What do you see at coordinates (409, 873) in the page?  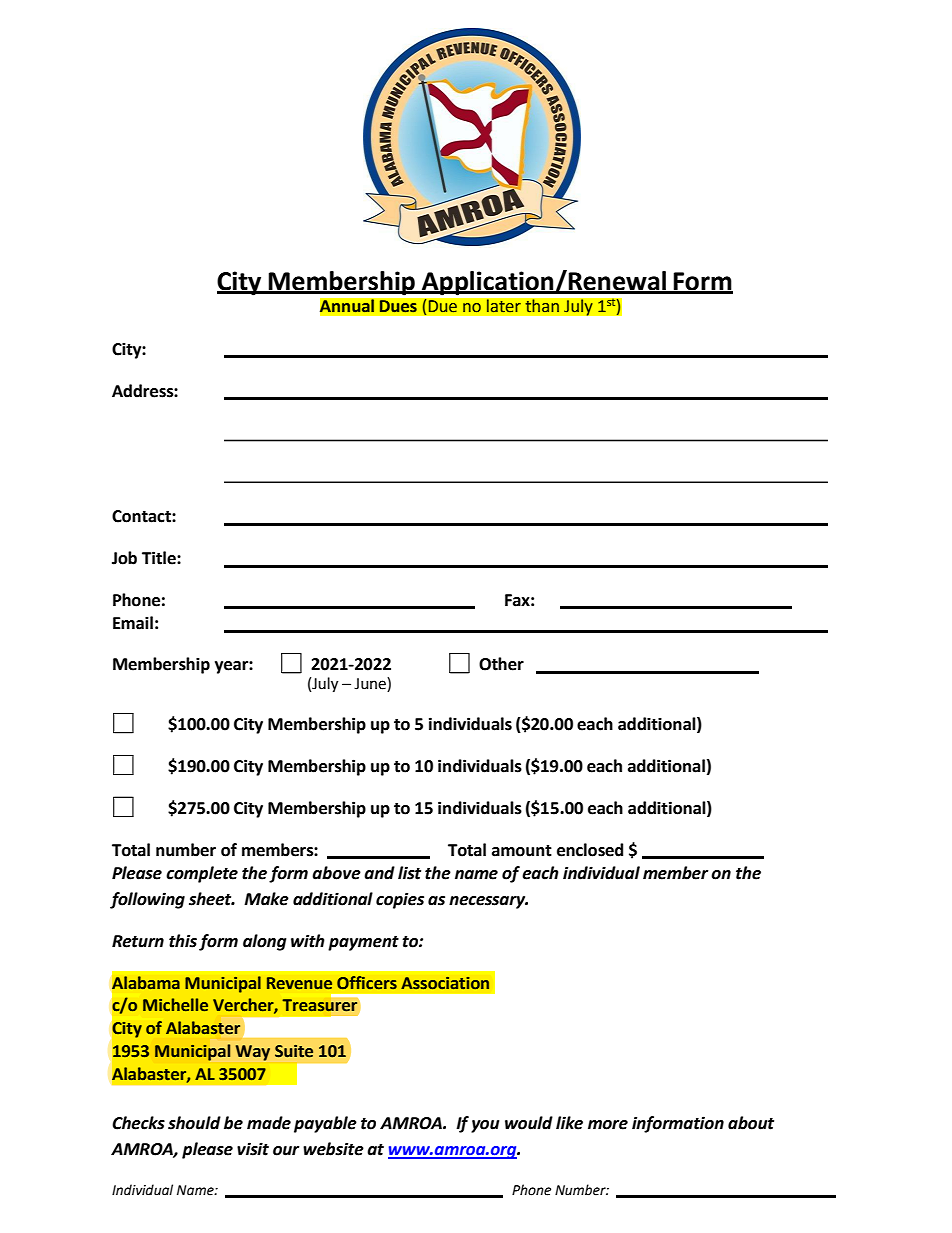 I see `list` at bounding box center [409, 873].
